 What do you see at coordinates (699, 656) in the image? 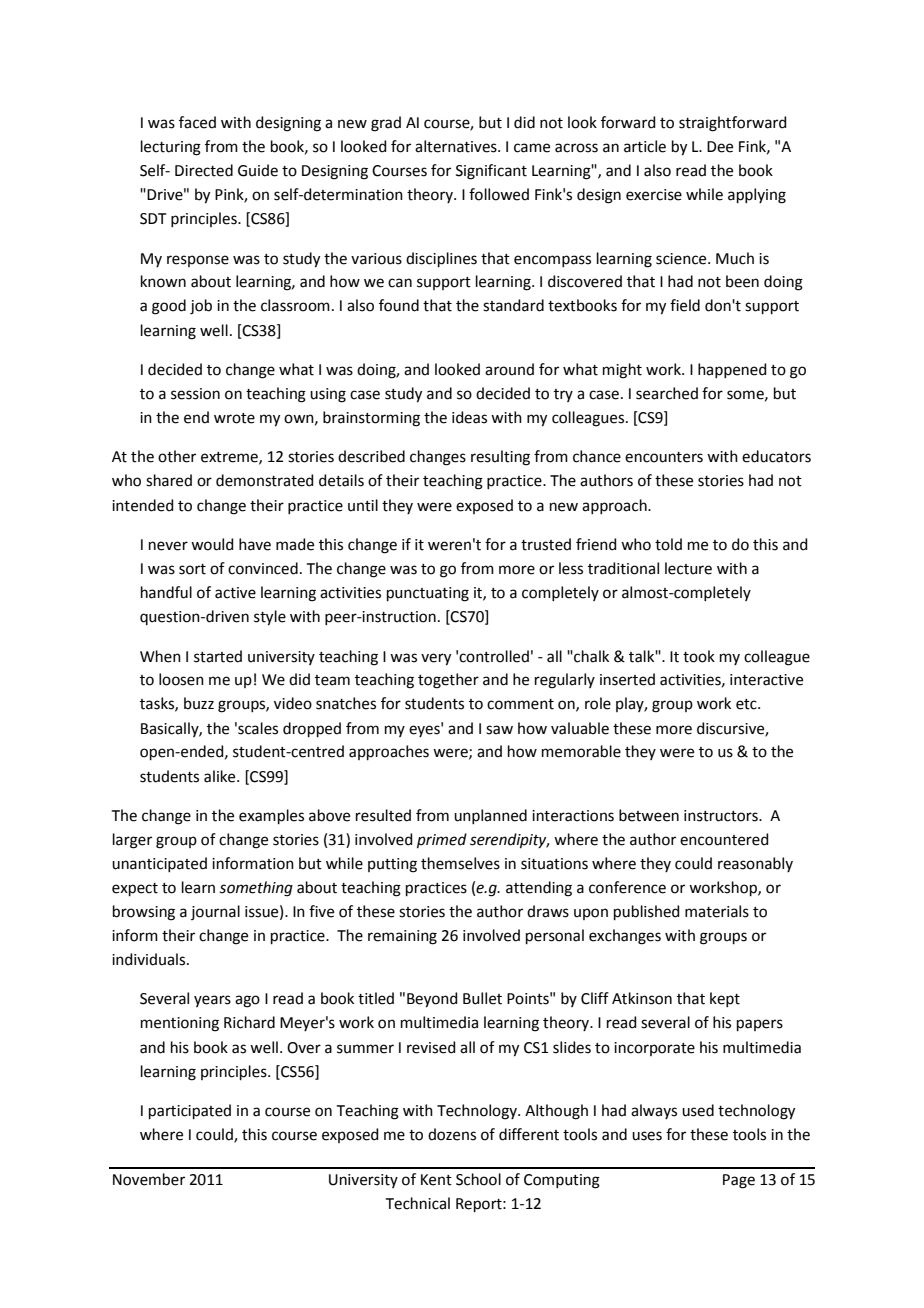
I see `took` at bounding box center [699, 656].
